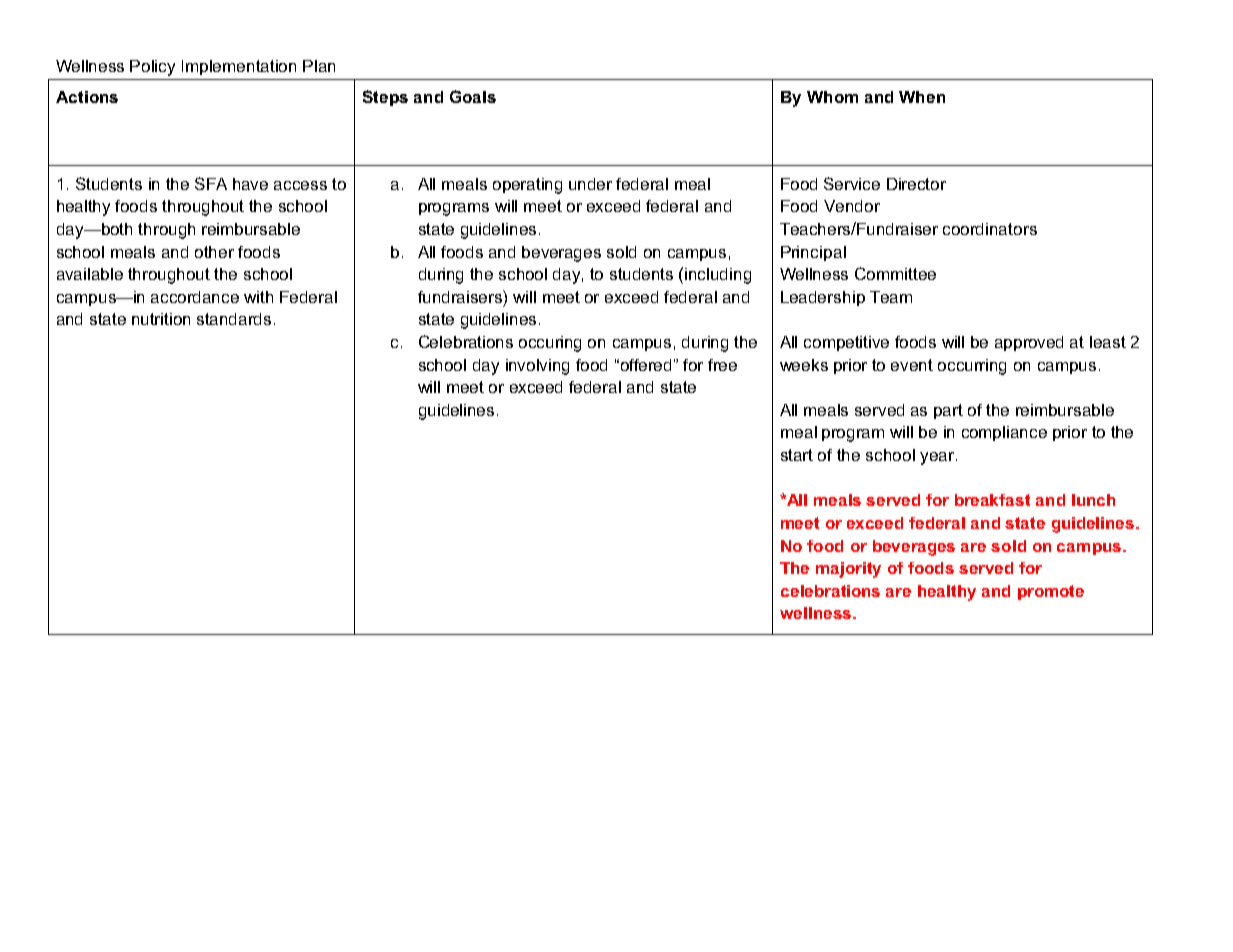  Describe the element at coordinates (922, 97) in the screenshot. I see `When` at that location.
